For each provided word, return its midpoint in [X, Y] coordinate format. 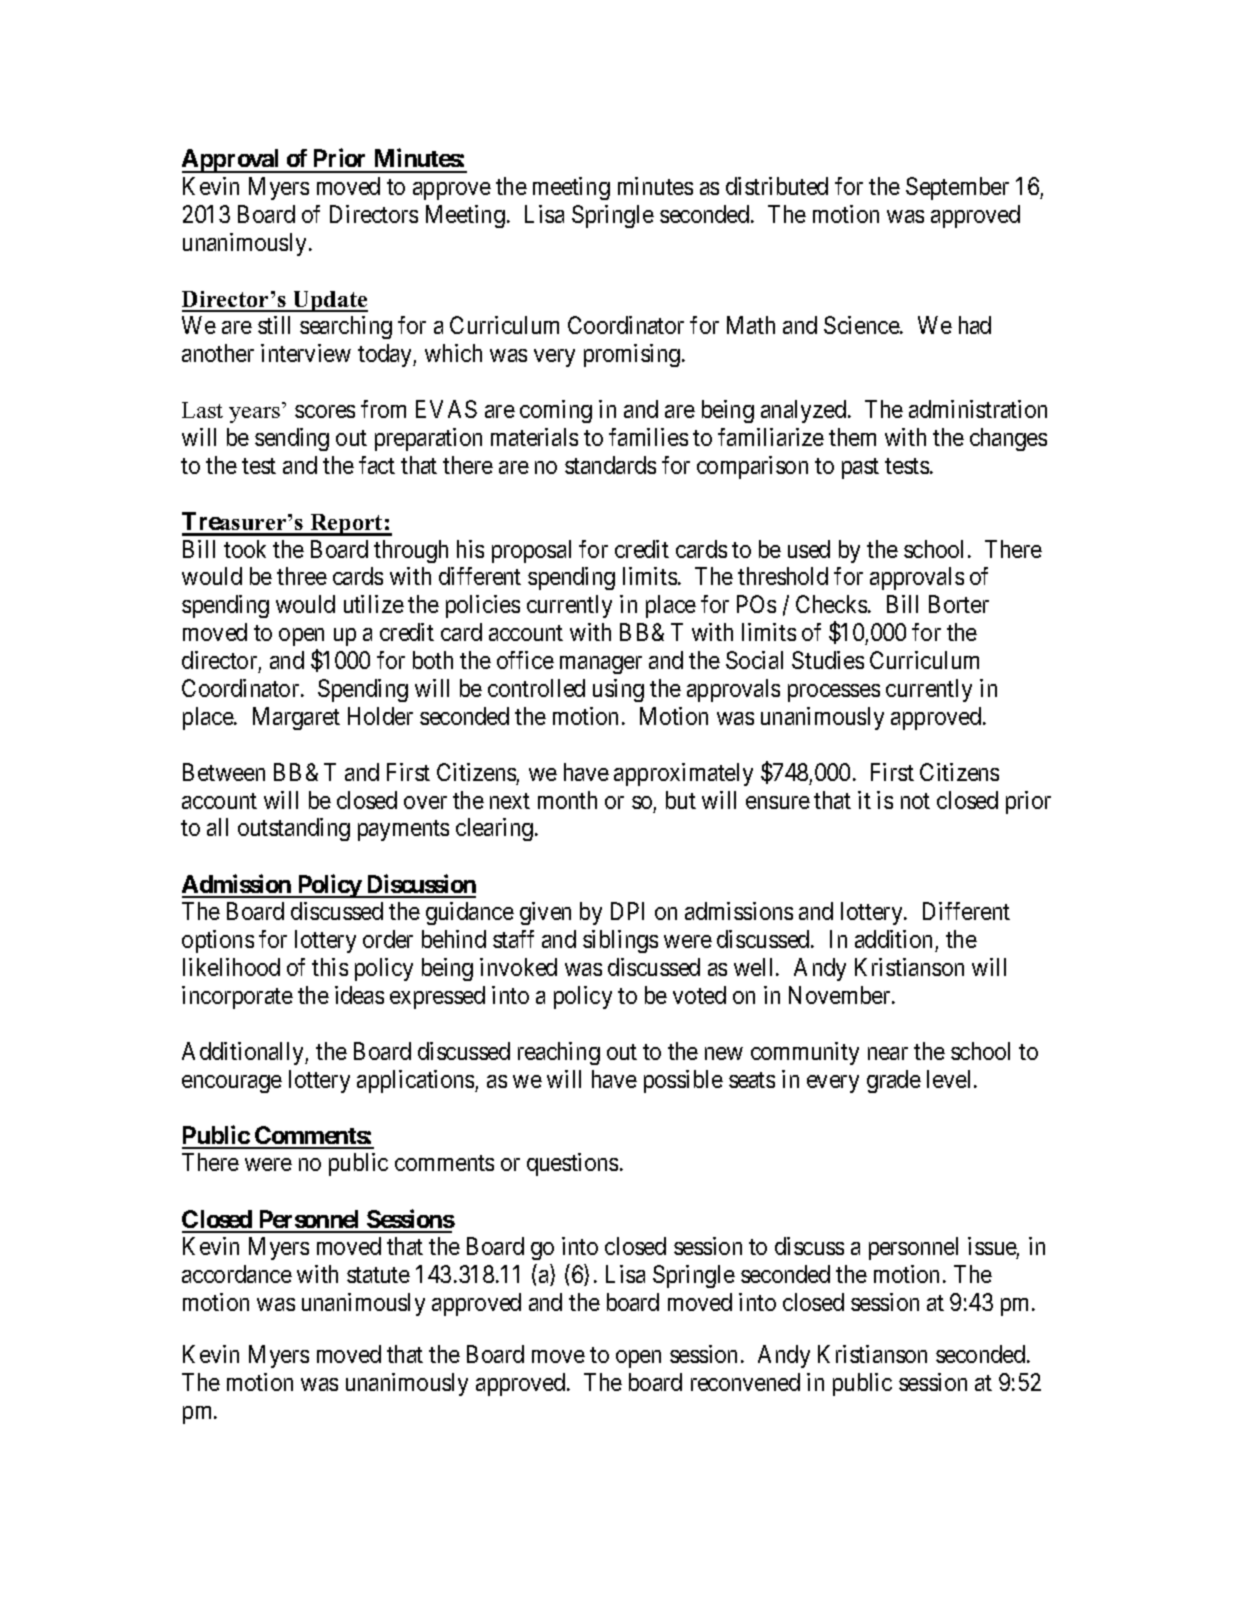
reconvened [745, 1382]
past [860, 468]
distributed [777, 186]
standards [610, 465]
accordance [237, 1274]
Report [346, 525]
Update [329, 301]
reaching [559, 1053]
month [567, 800]
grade [894, 1081]
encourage [232, 1084]
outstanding [294, 829]
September [957, 188]
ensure [778, 802]
